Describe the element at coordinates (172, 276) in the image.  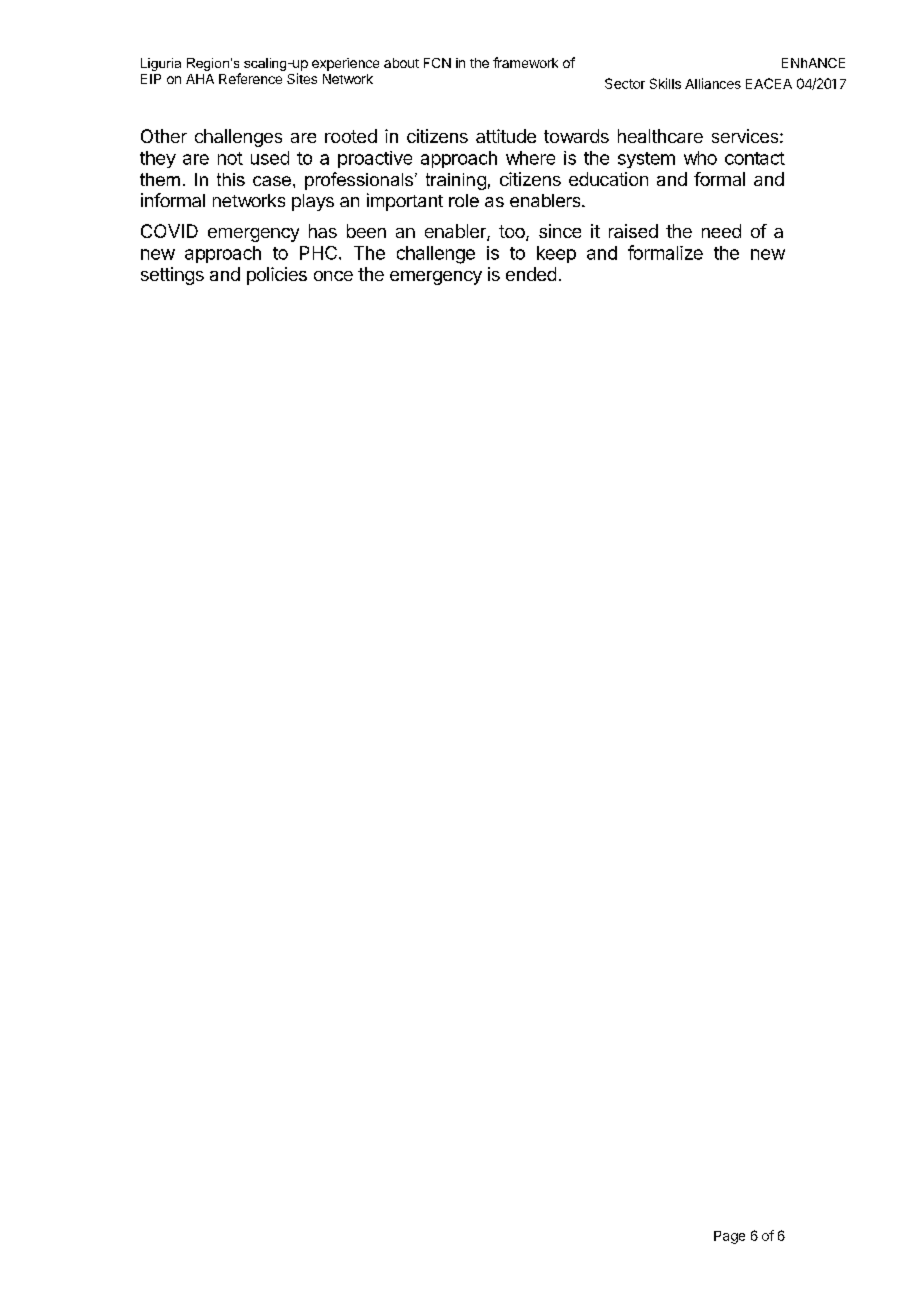
I see `settings` at that location.
